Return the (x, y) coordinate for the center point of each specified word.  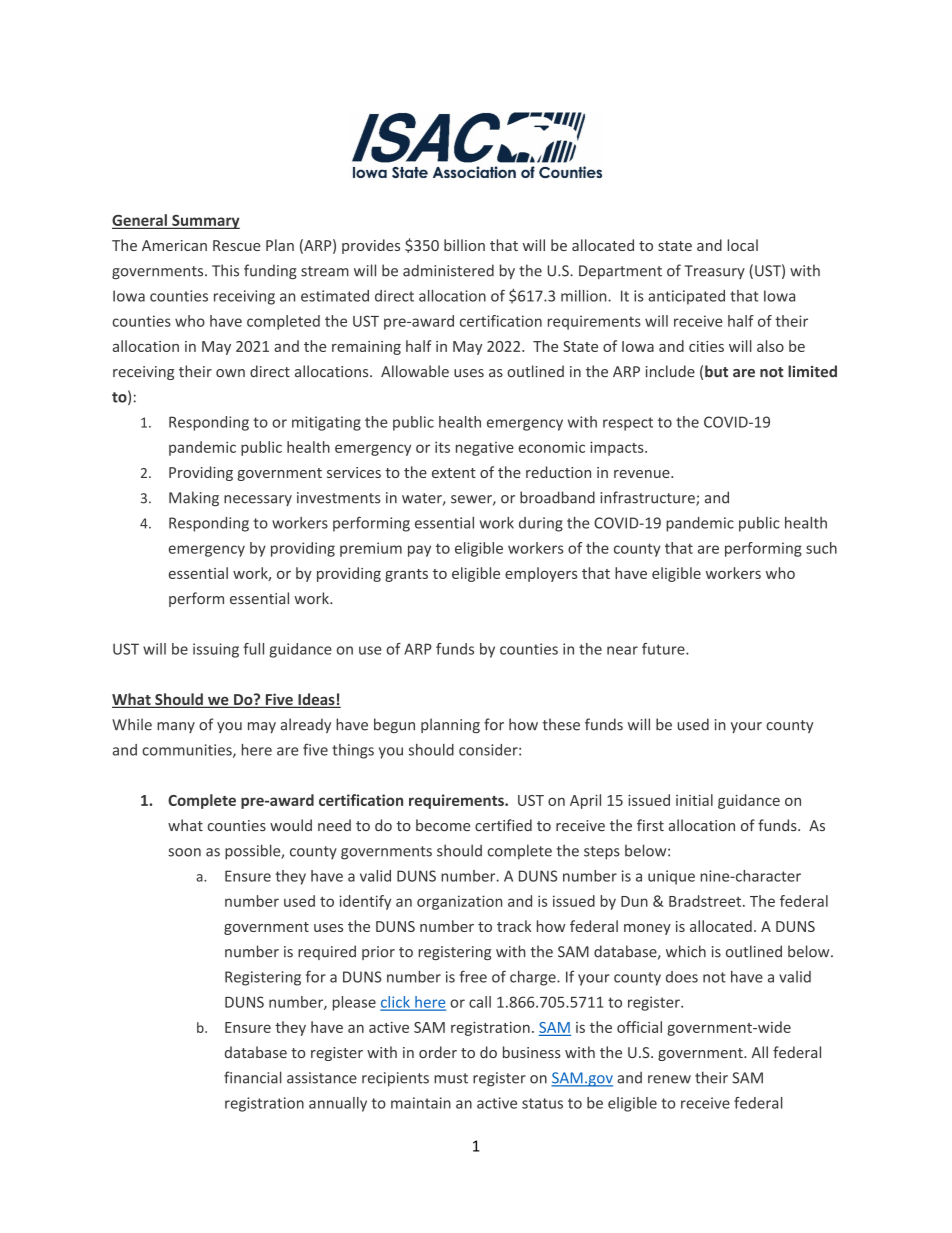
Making (194, 498)
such (821, 548)
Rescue (237, 245)
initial (694, 800)
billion (464, 245)
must (451, 1078)
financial (253, 1077)
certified (503, 825)
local (743, 245)
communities (188, 751)
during (541, 524)
